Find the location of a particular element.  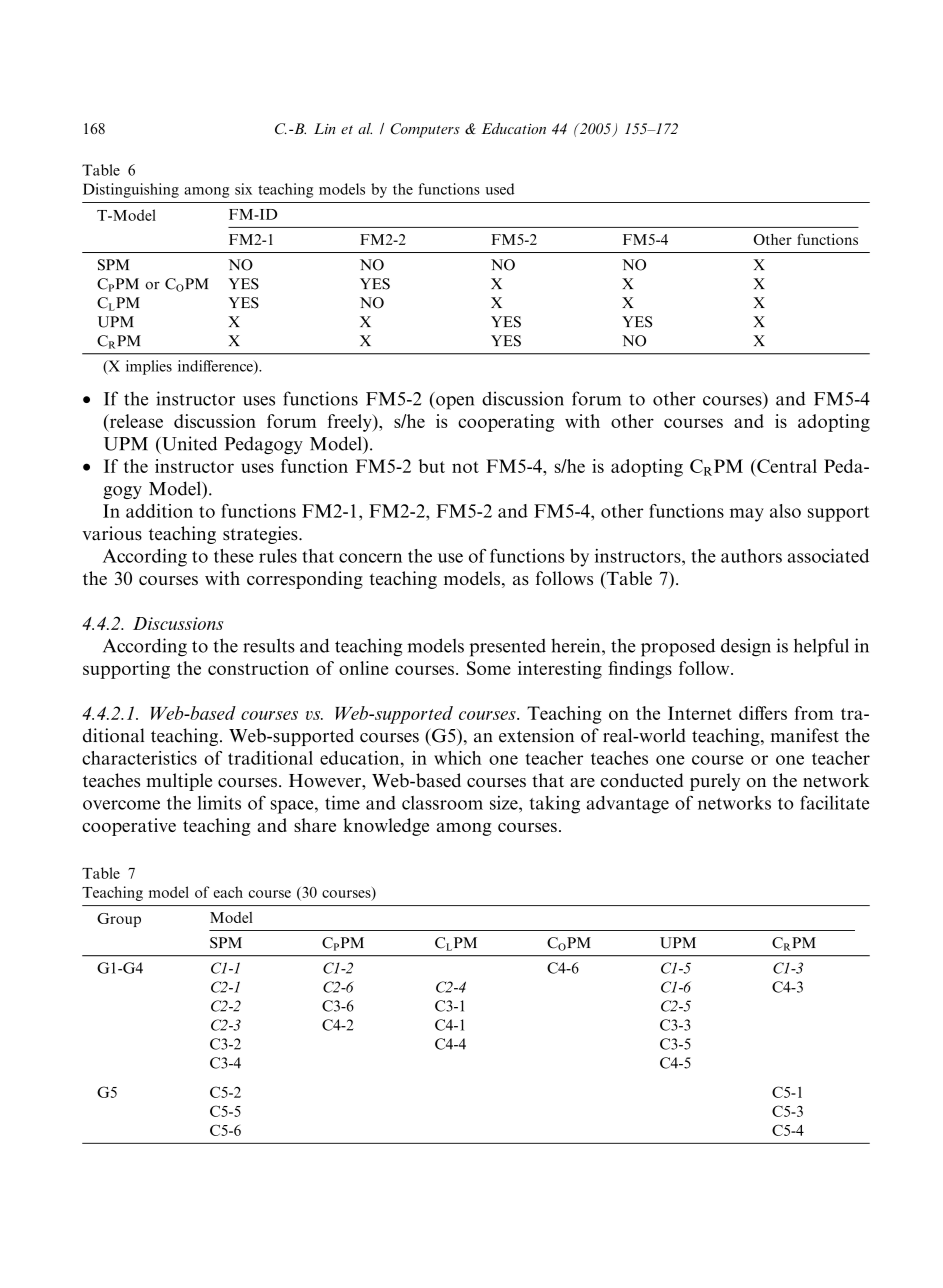

open is located at coordinates (454, 403).
